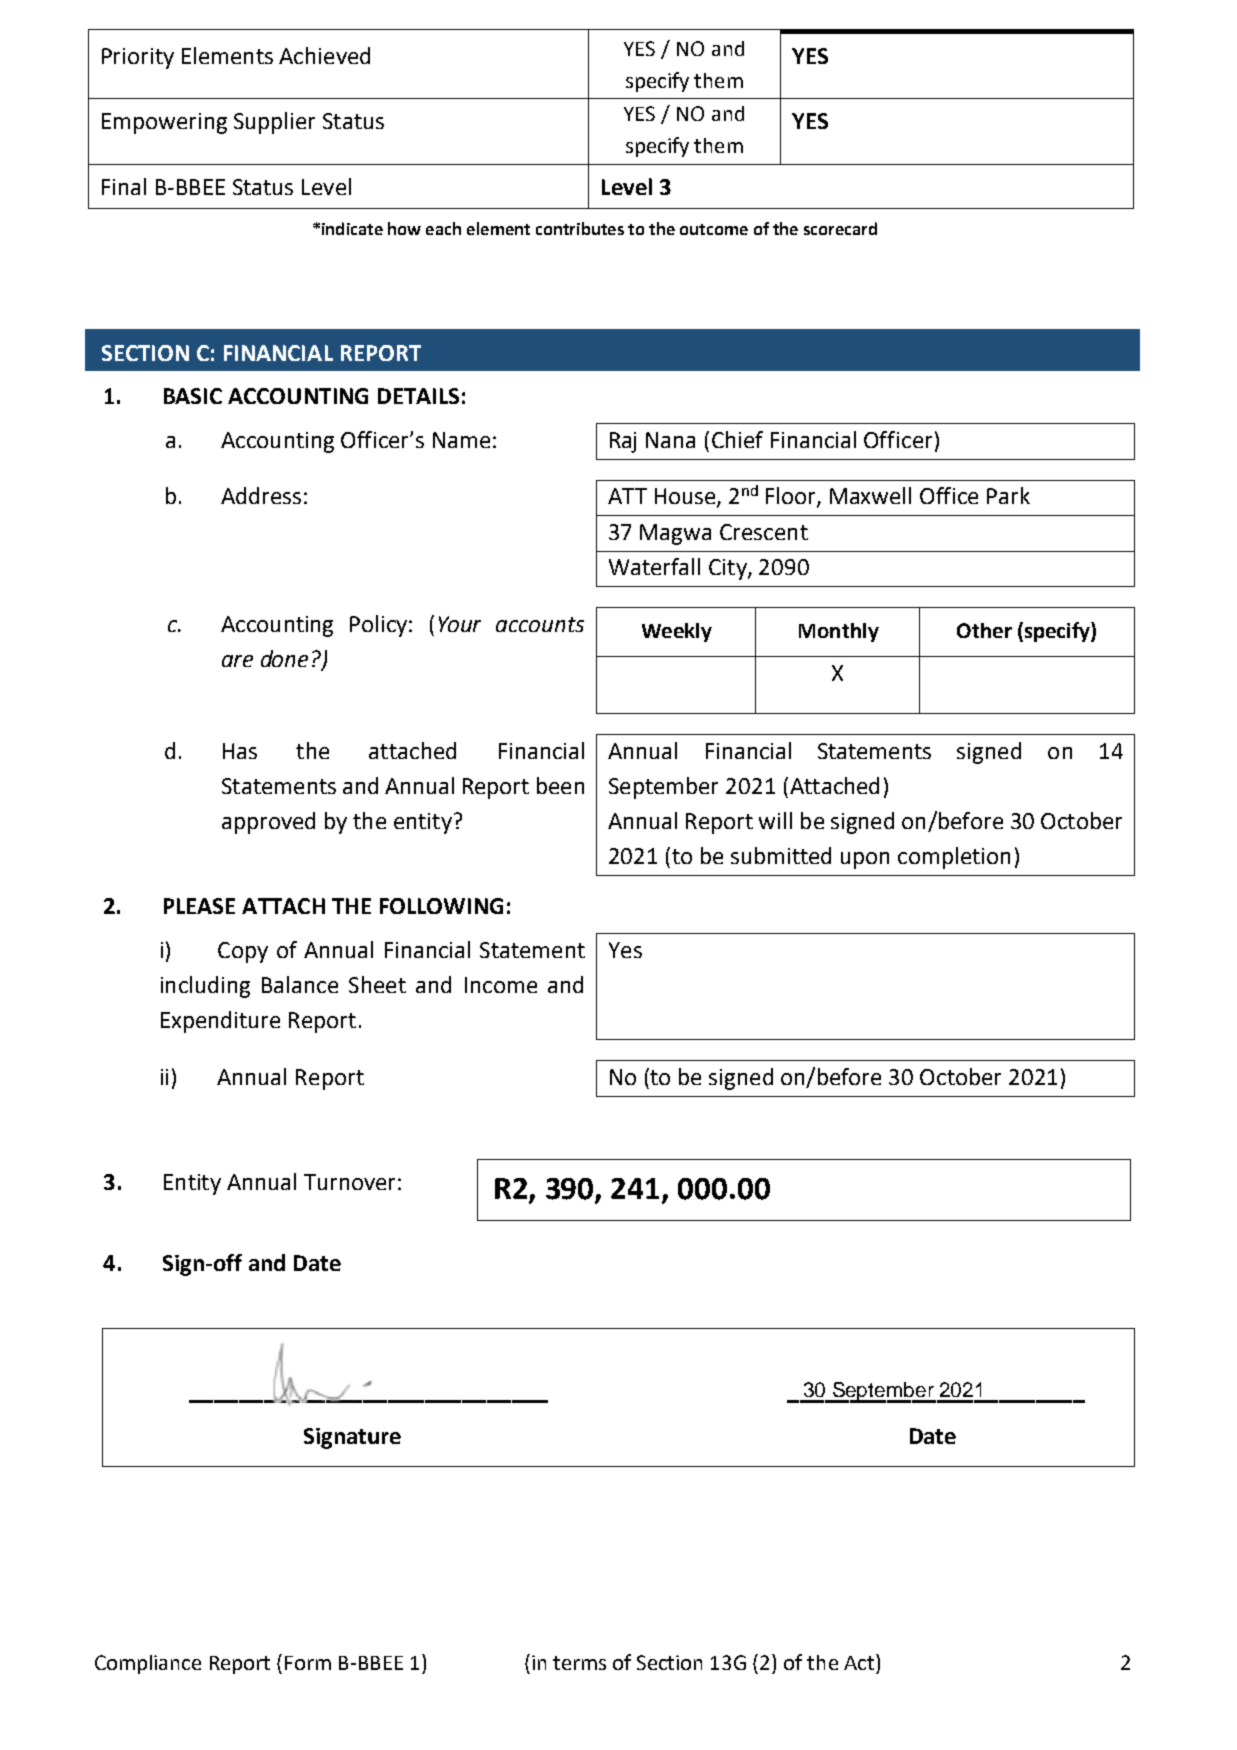 This page has height=1750, width=1237. I want to click on upon, so click(865, 860).
